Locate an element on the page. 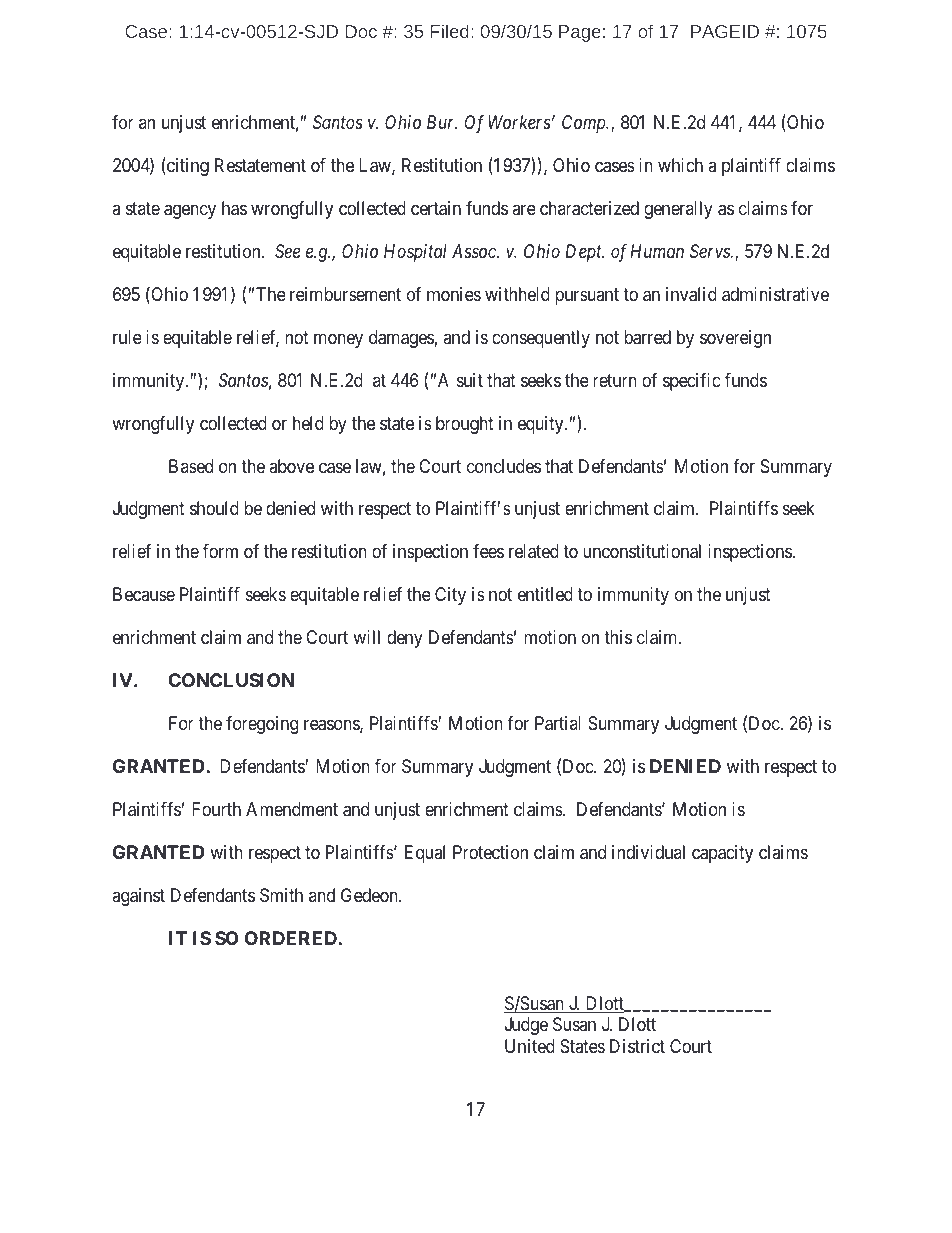 Image resolution: width=952 pixels, height=1233 pixels. ORDERED is located at coordinates (291, 938).
